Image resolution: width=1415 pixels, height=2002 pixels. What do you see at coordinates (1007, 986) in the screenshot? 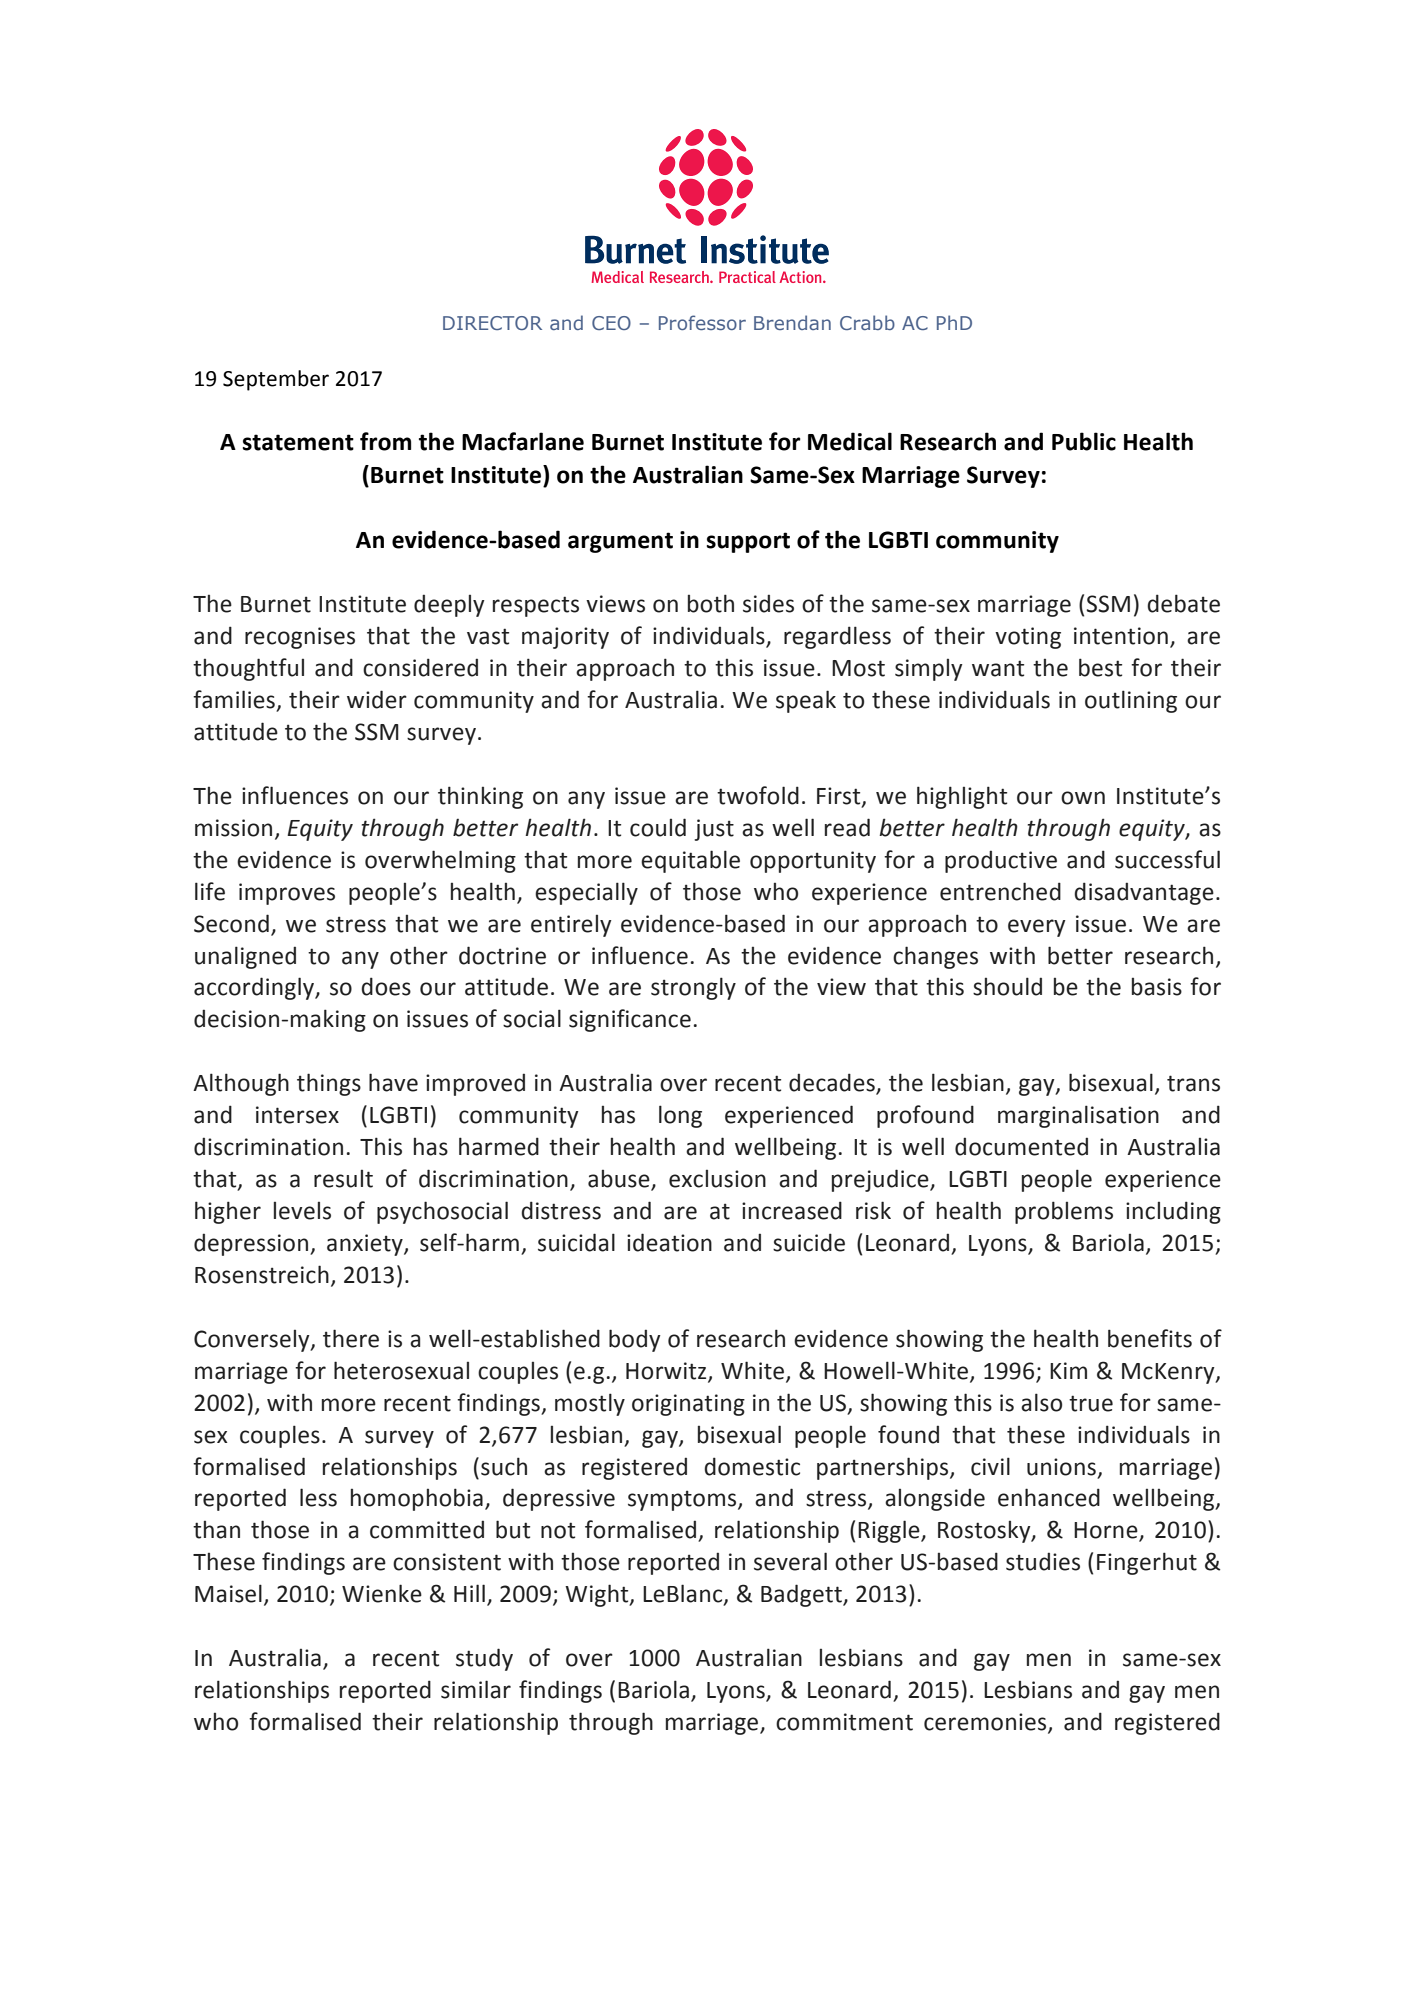
I see `should` at bounding box center [1007, 986].
